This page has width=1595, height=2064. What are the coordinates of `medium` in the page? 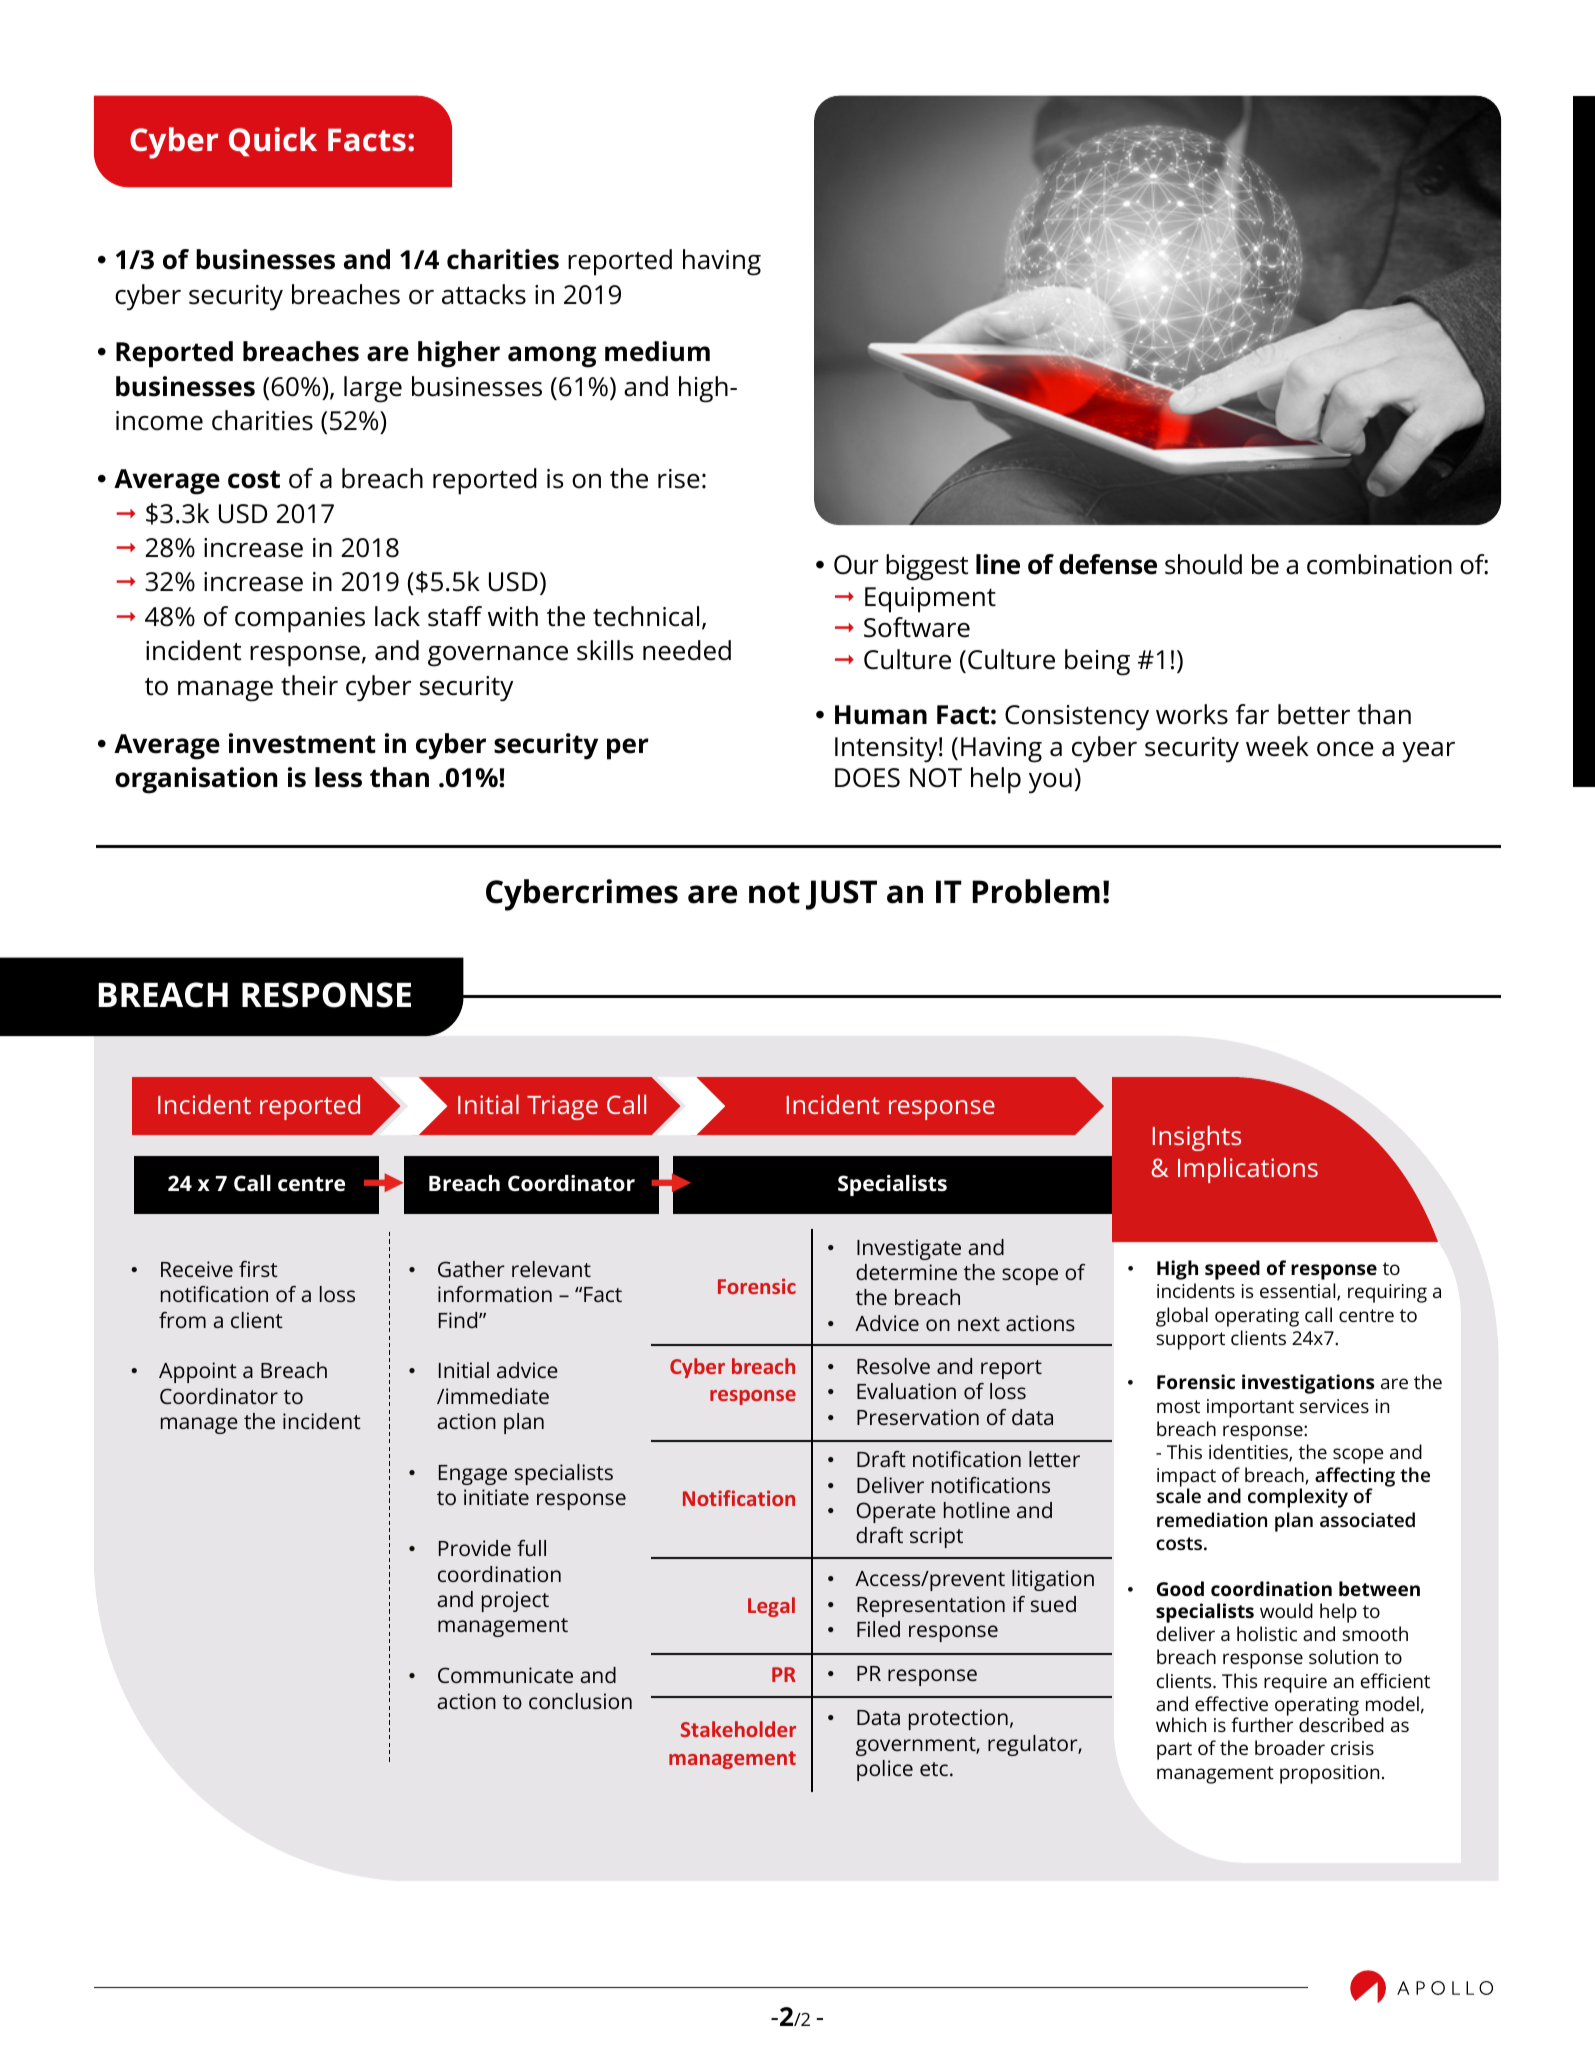 It's located at (657, 351).
